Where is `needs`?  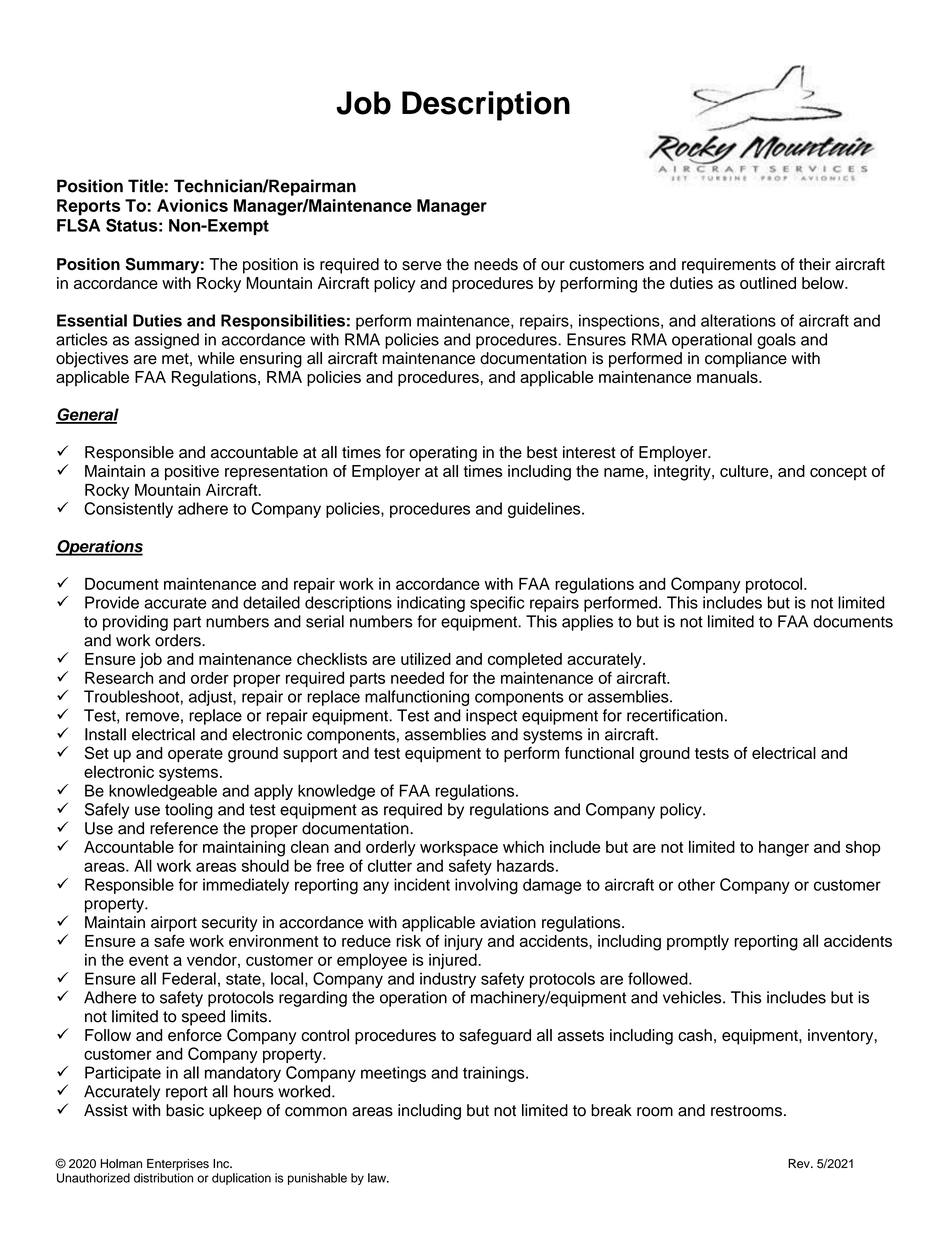 needs is located at coordinates (496, 264).
